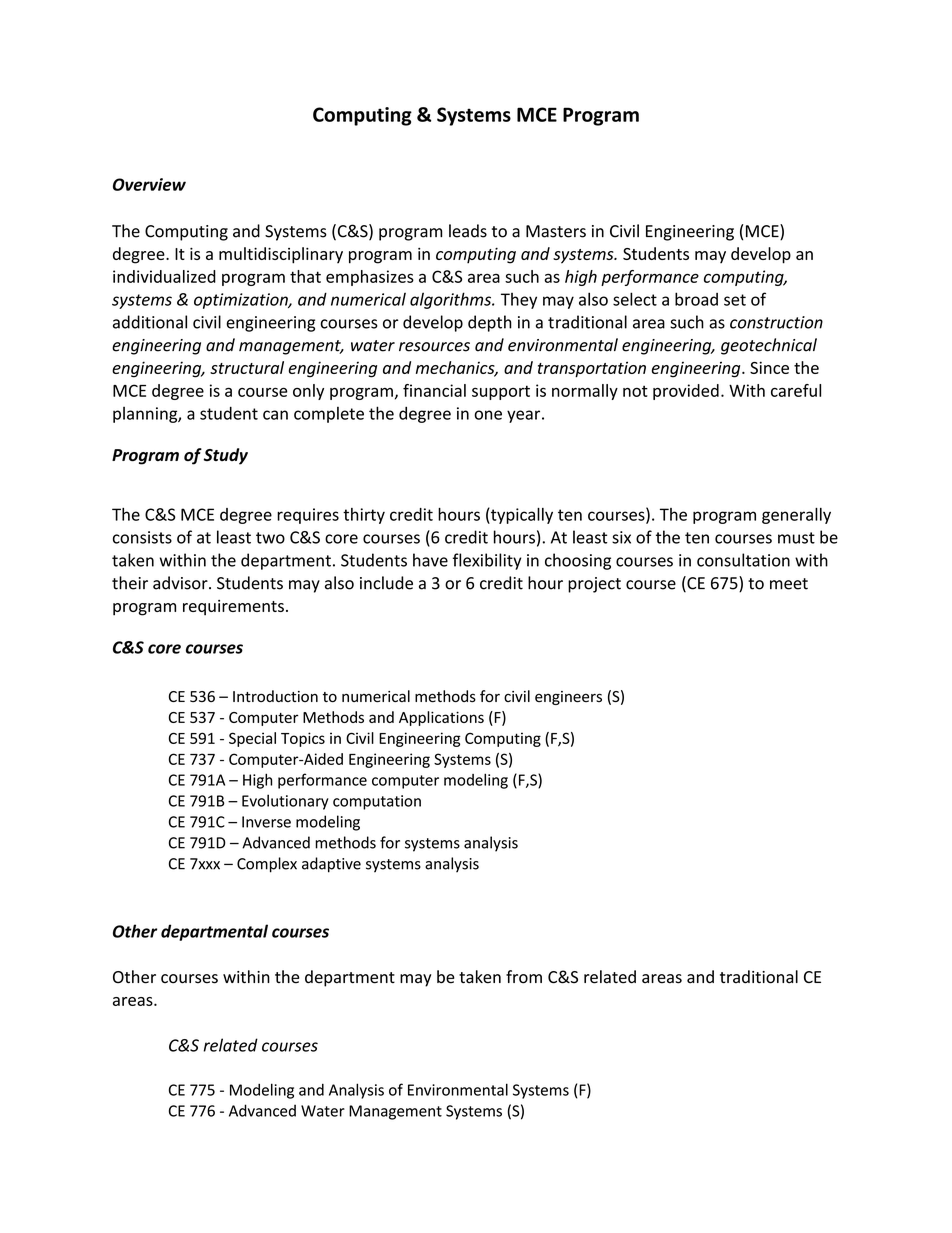  What do you see at coordinates (149, 184) in the page?
I see `Overview` at bounding box center [149, 184].
